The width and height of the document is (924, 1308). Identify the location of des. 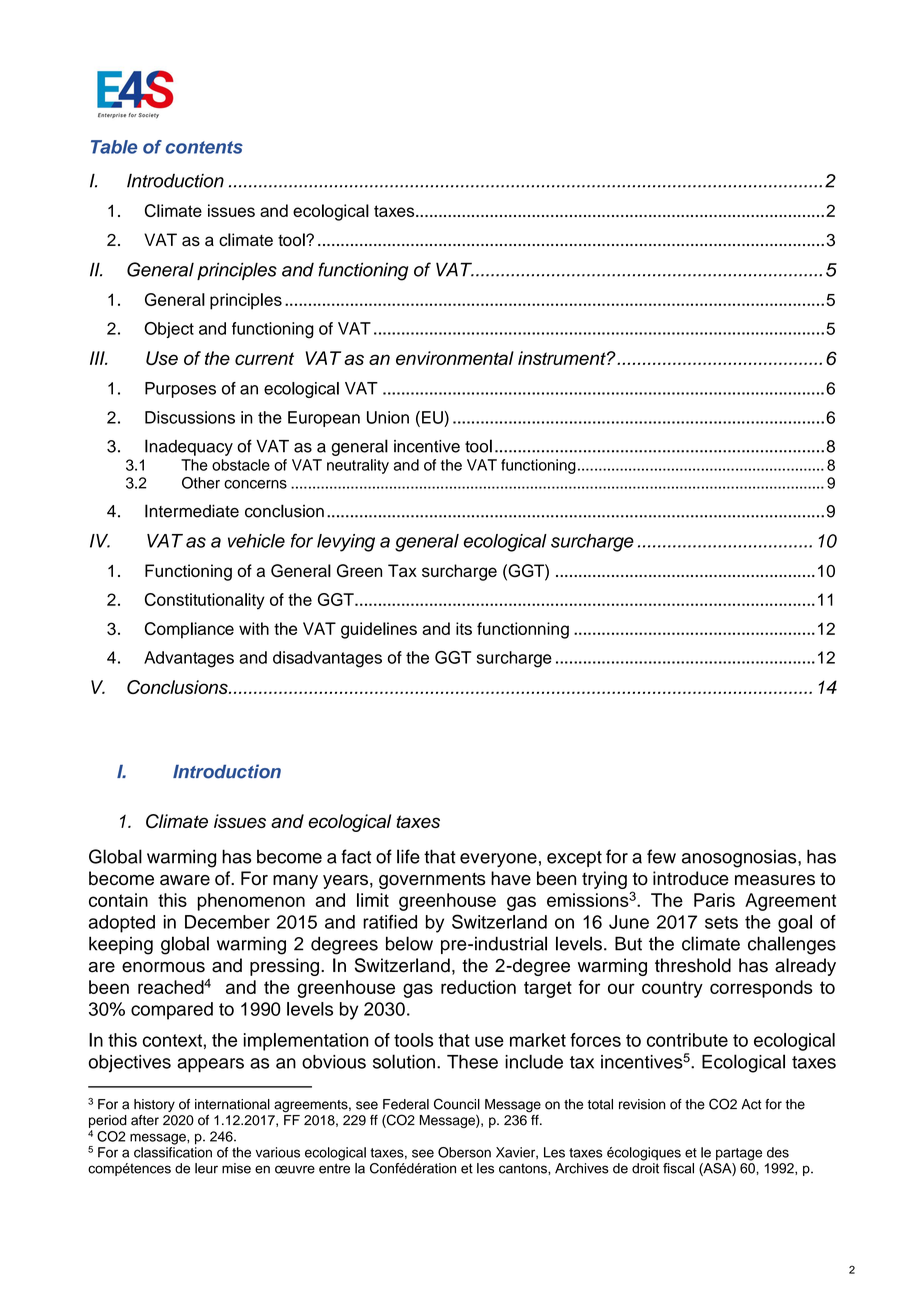
(778, 1152).
